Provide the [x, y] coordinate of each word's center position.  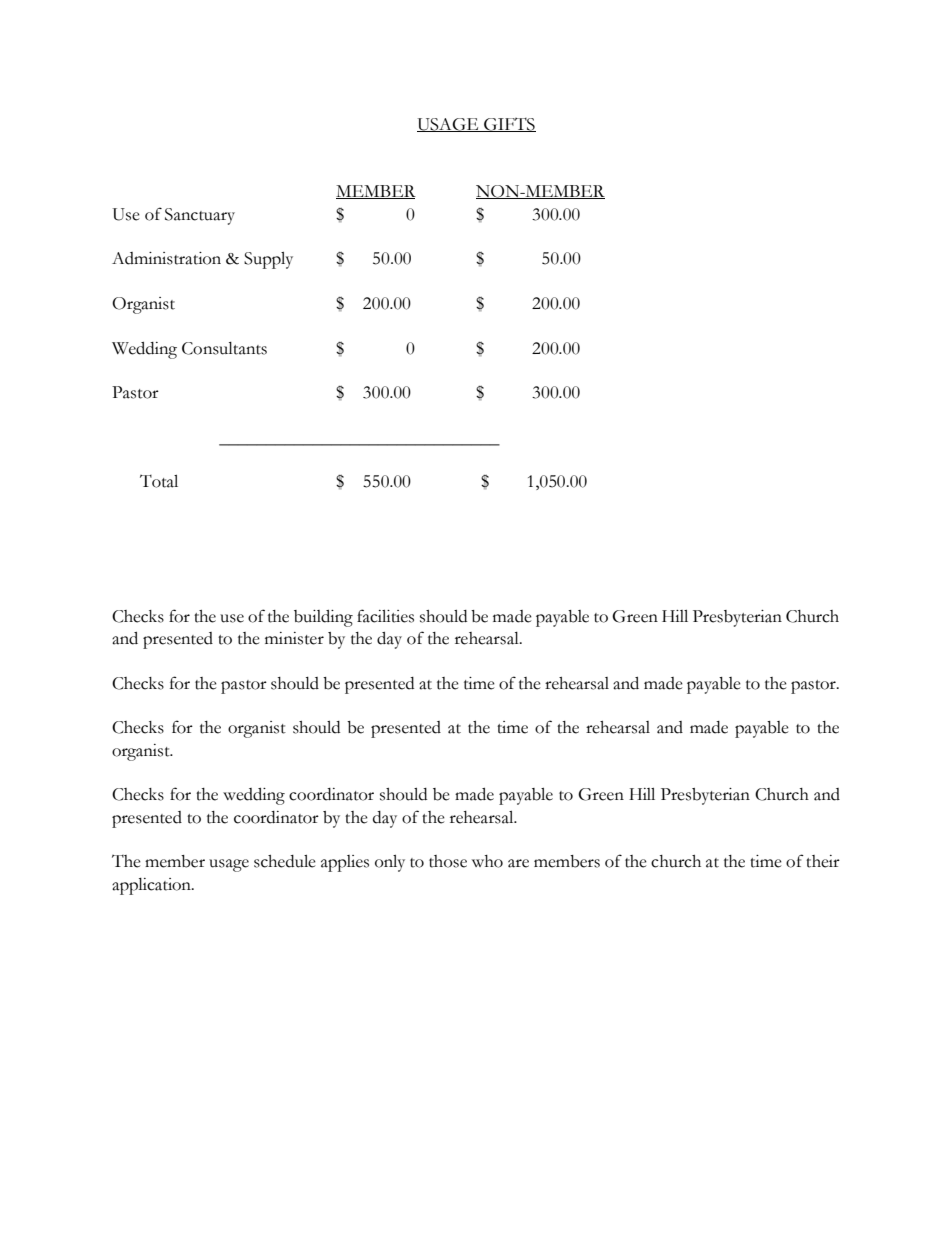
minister [294, 638]
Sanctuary [200, 216]
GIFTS [509, 125]
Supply [268, 260]
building [323, 618]
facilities [385, 616]
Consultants [224, 348]
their [823, 861]
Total [159, 481]
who [487, 861]
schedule [285, 861]
